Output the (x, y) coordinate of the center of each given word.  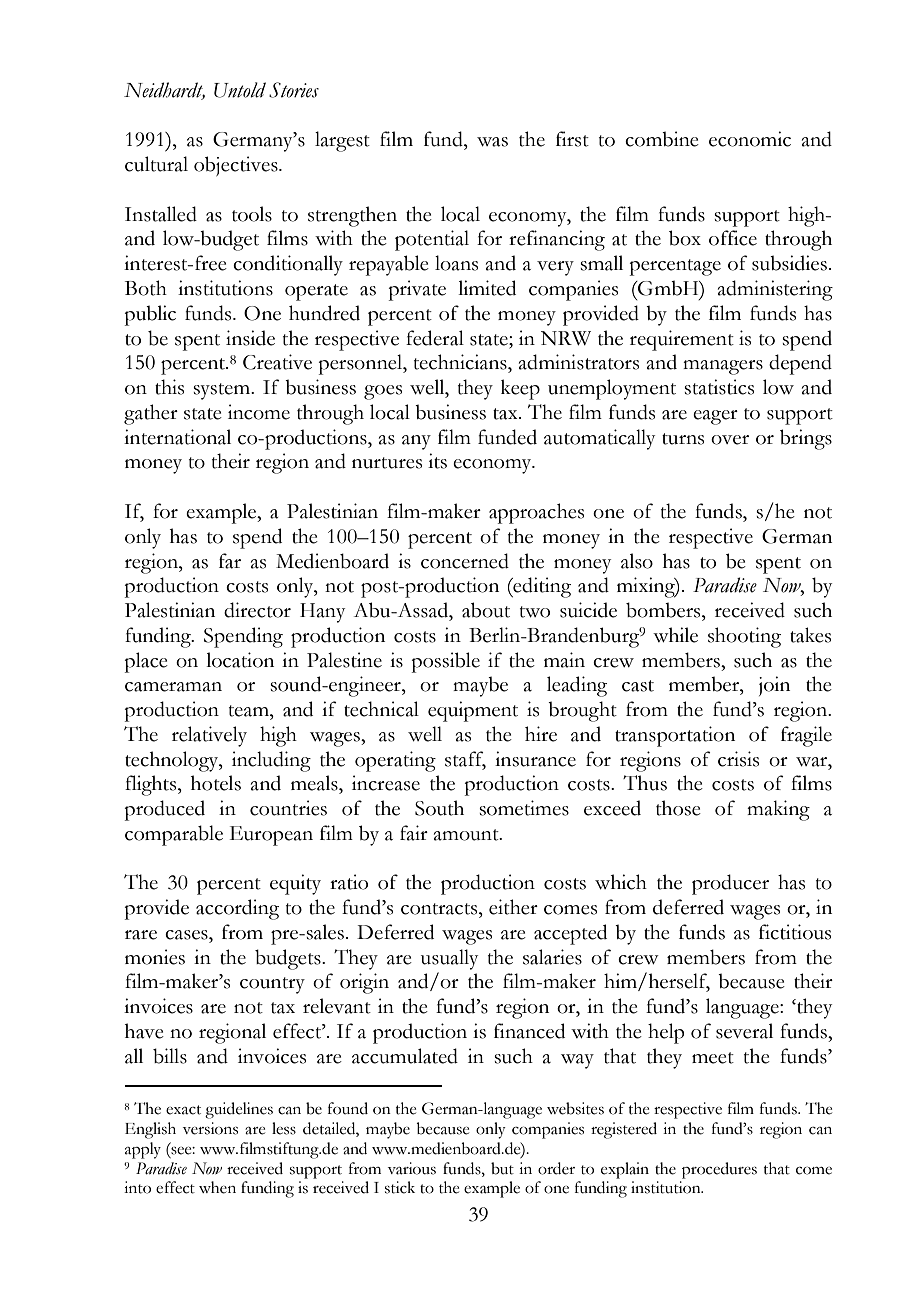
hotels (216, 783)
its (437, 461)
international (177, 437)
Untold (240, 90)
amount (467, 835)
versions (210, 1128)
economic (750, 139)
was (492, 142)
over (730, 440)
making (778, 810)
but (502, 1168)
